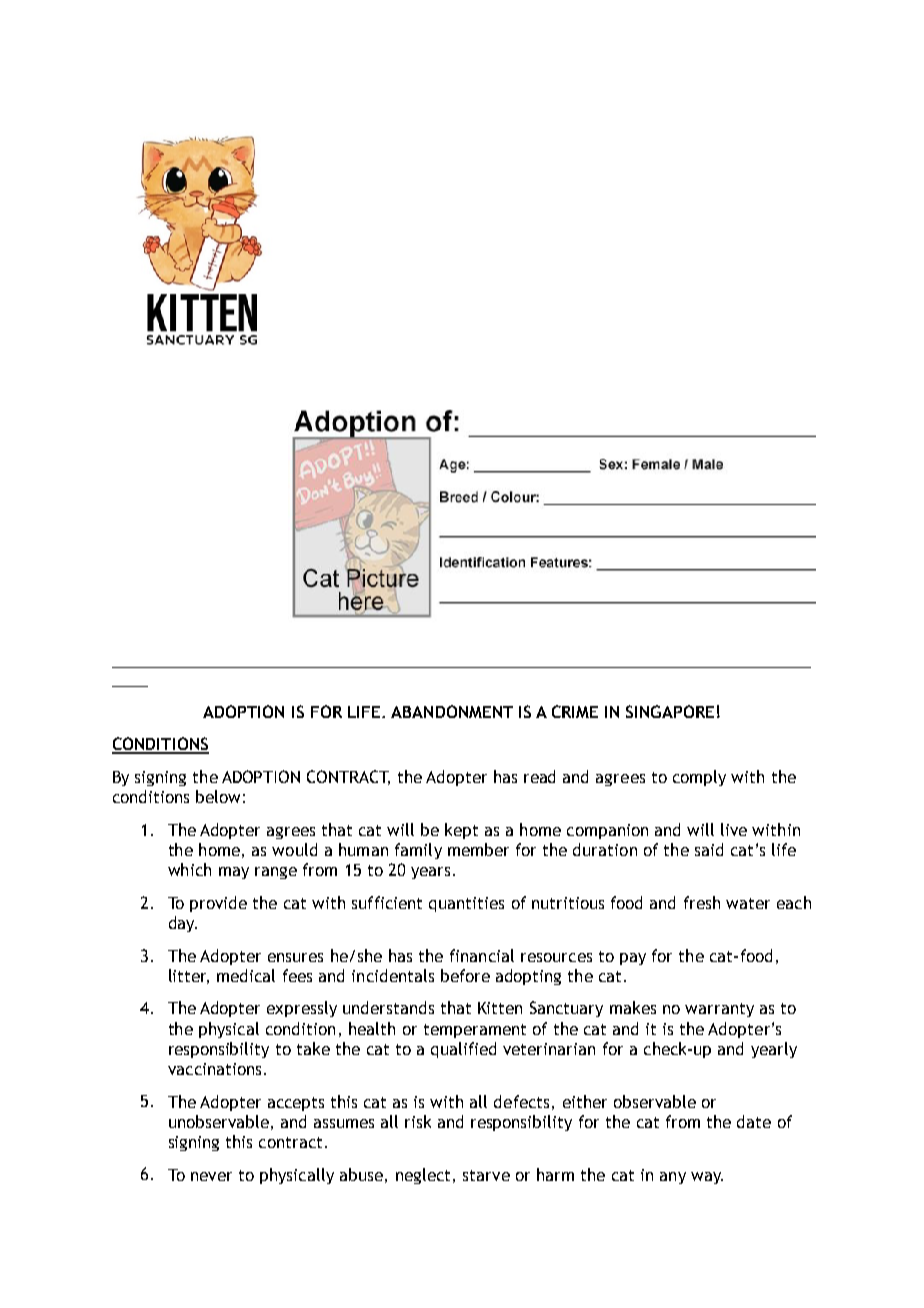 Image resolution: width=924 pixels, height=1308 pixels. Describe the element at coordinates (211, 1176) in the document. I see `never` at that location.
